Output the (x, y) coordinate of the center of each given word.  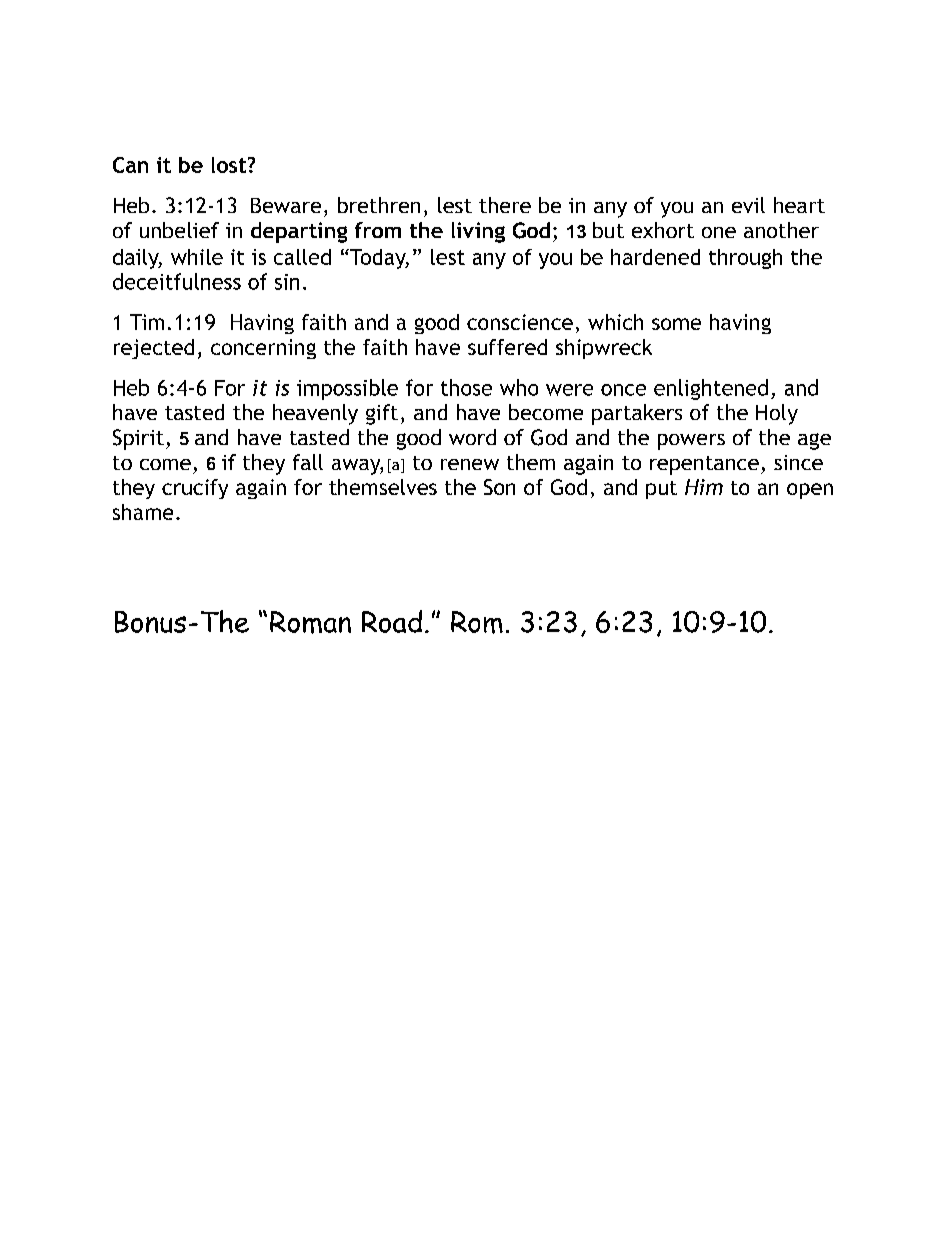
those (466, 387)
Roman (310, 622)
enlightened (711, 389)
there (505, 205)
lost (229, 165)
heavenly (315, 414)
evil (748, 205)
